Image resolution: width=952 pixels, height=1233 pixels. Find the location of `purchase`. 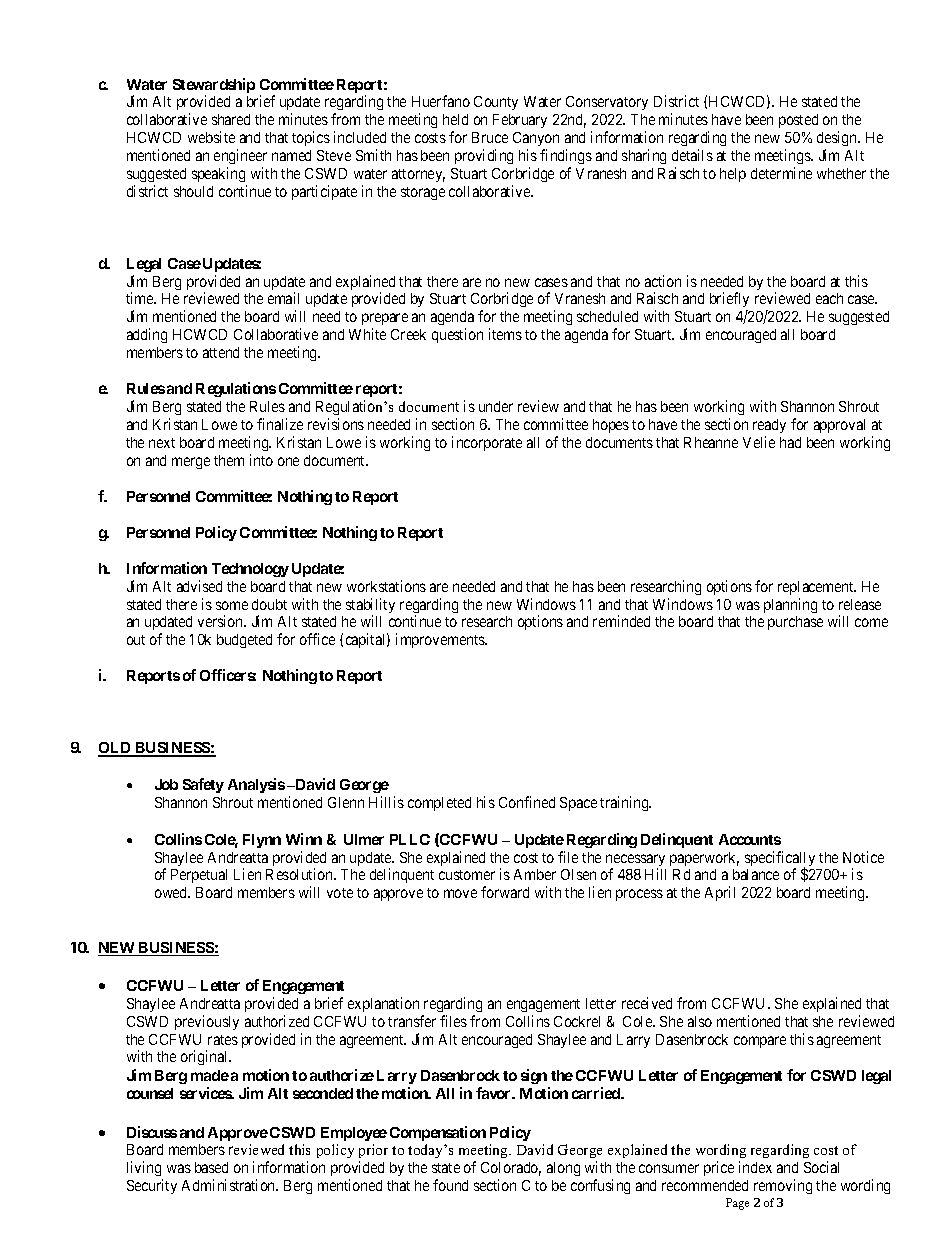

purchase is located at coordinates (795, 623).
